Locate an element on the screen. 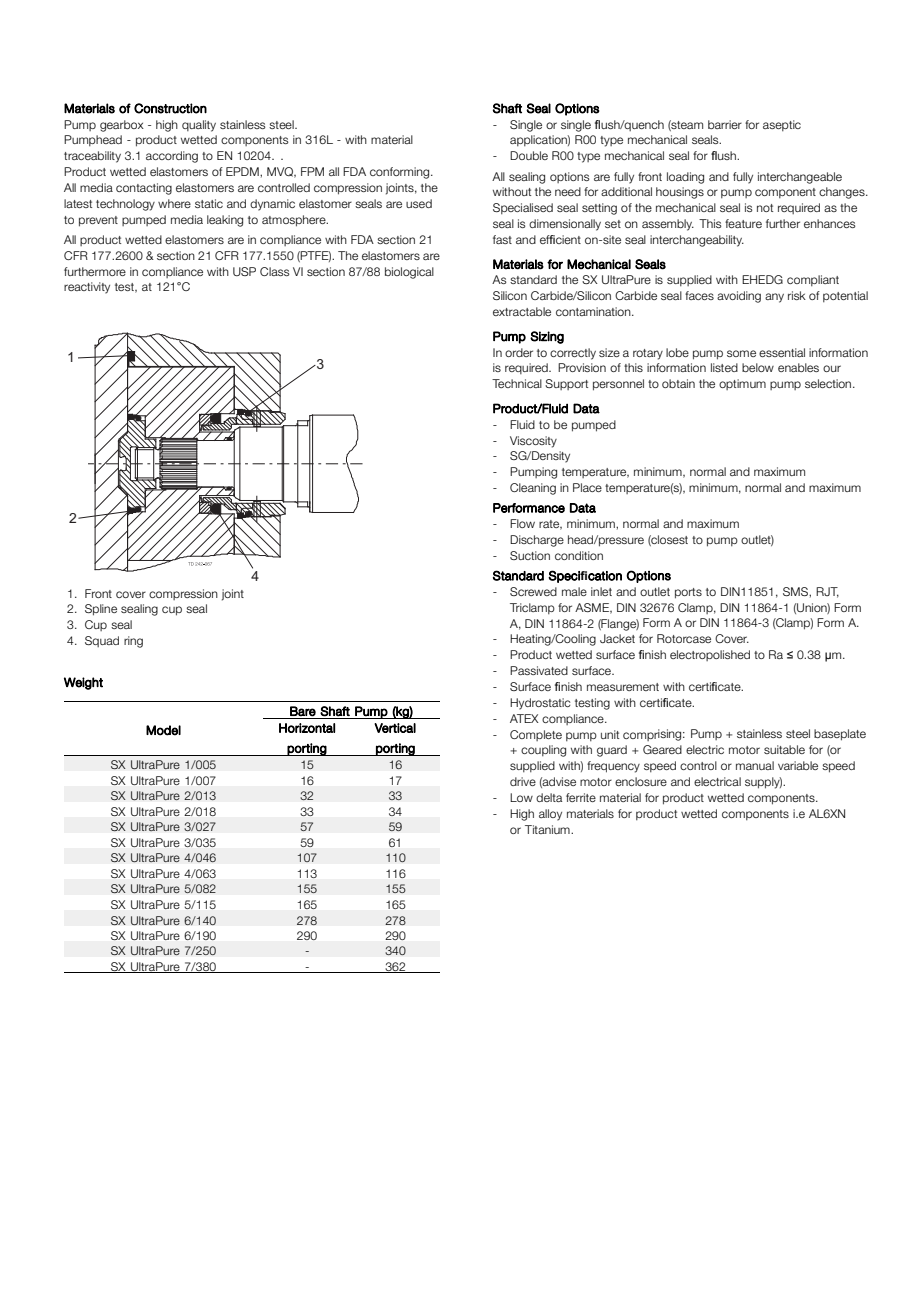 The height and width of the screenshot is (1308, 924). Technical is located at coordinates (517, 383).
